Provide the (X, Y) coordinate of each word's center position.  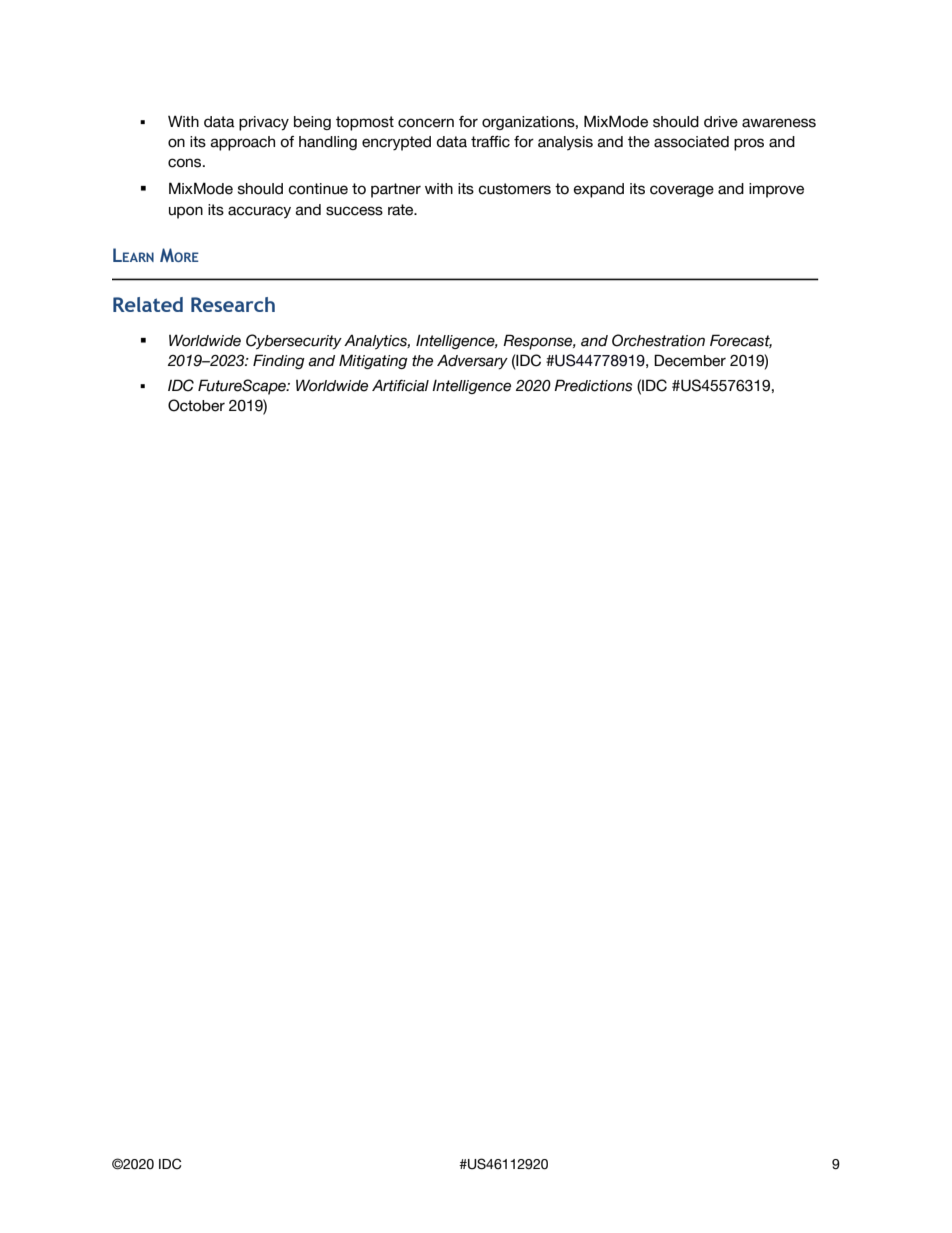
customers (514, 189)
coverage (682, 191)
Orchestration (658, 340)
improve (776, 190)
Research (233, 304)
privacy (264, 123)
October (196, 405)
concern (426, 123)
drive (721, 122)
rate (402, 210)
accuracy (259, 212)
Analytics (377, 342)
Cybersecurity (294, 342)
